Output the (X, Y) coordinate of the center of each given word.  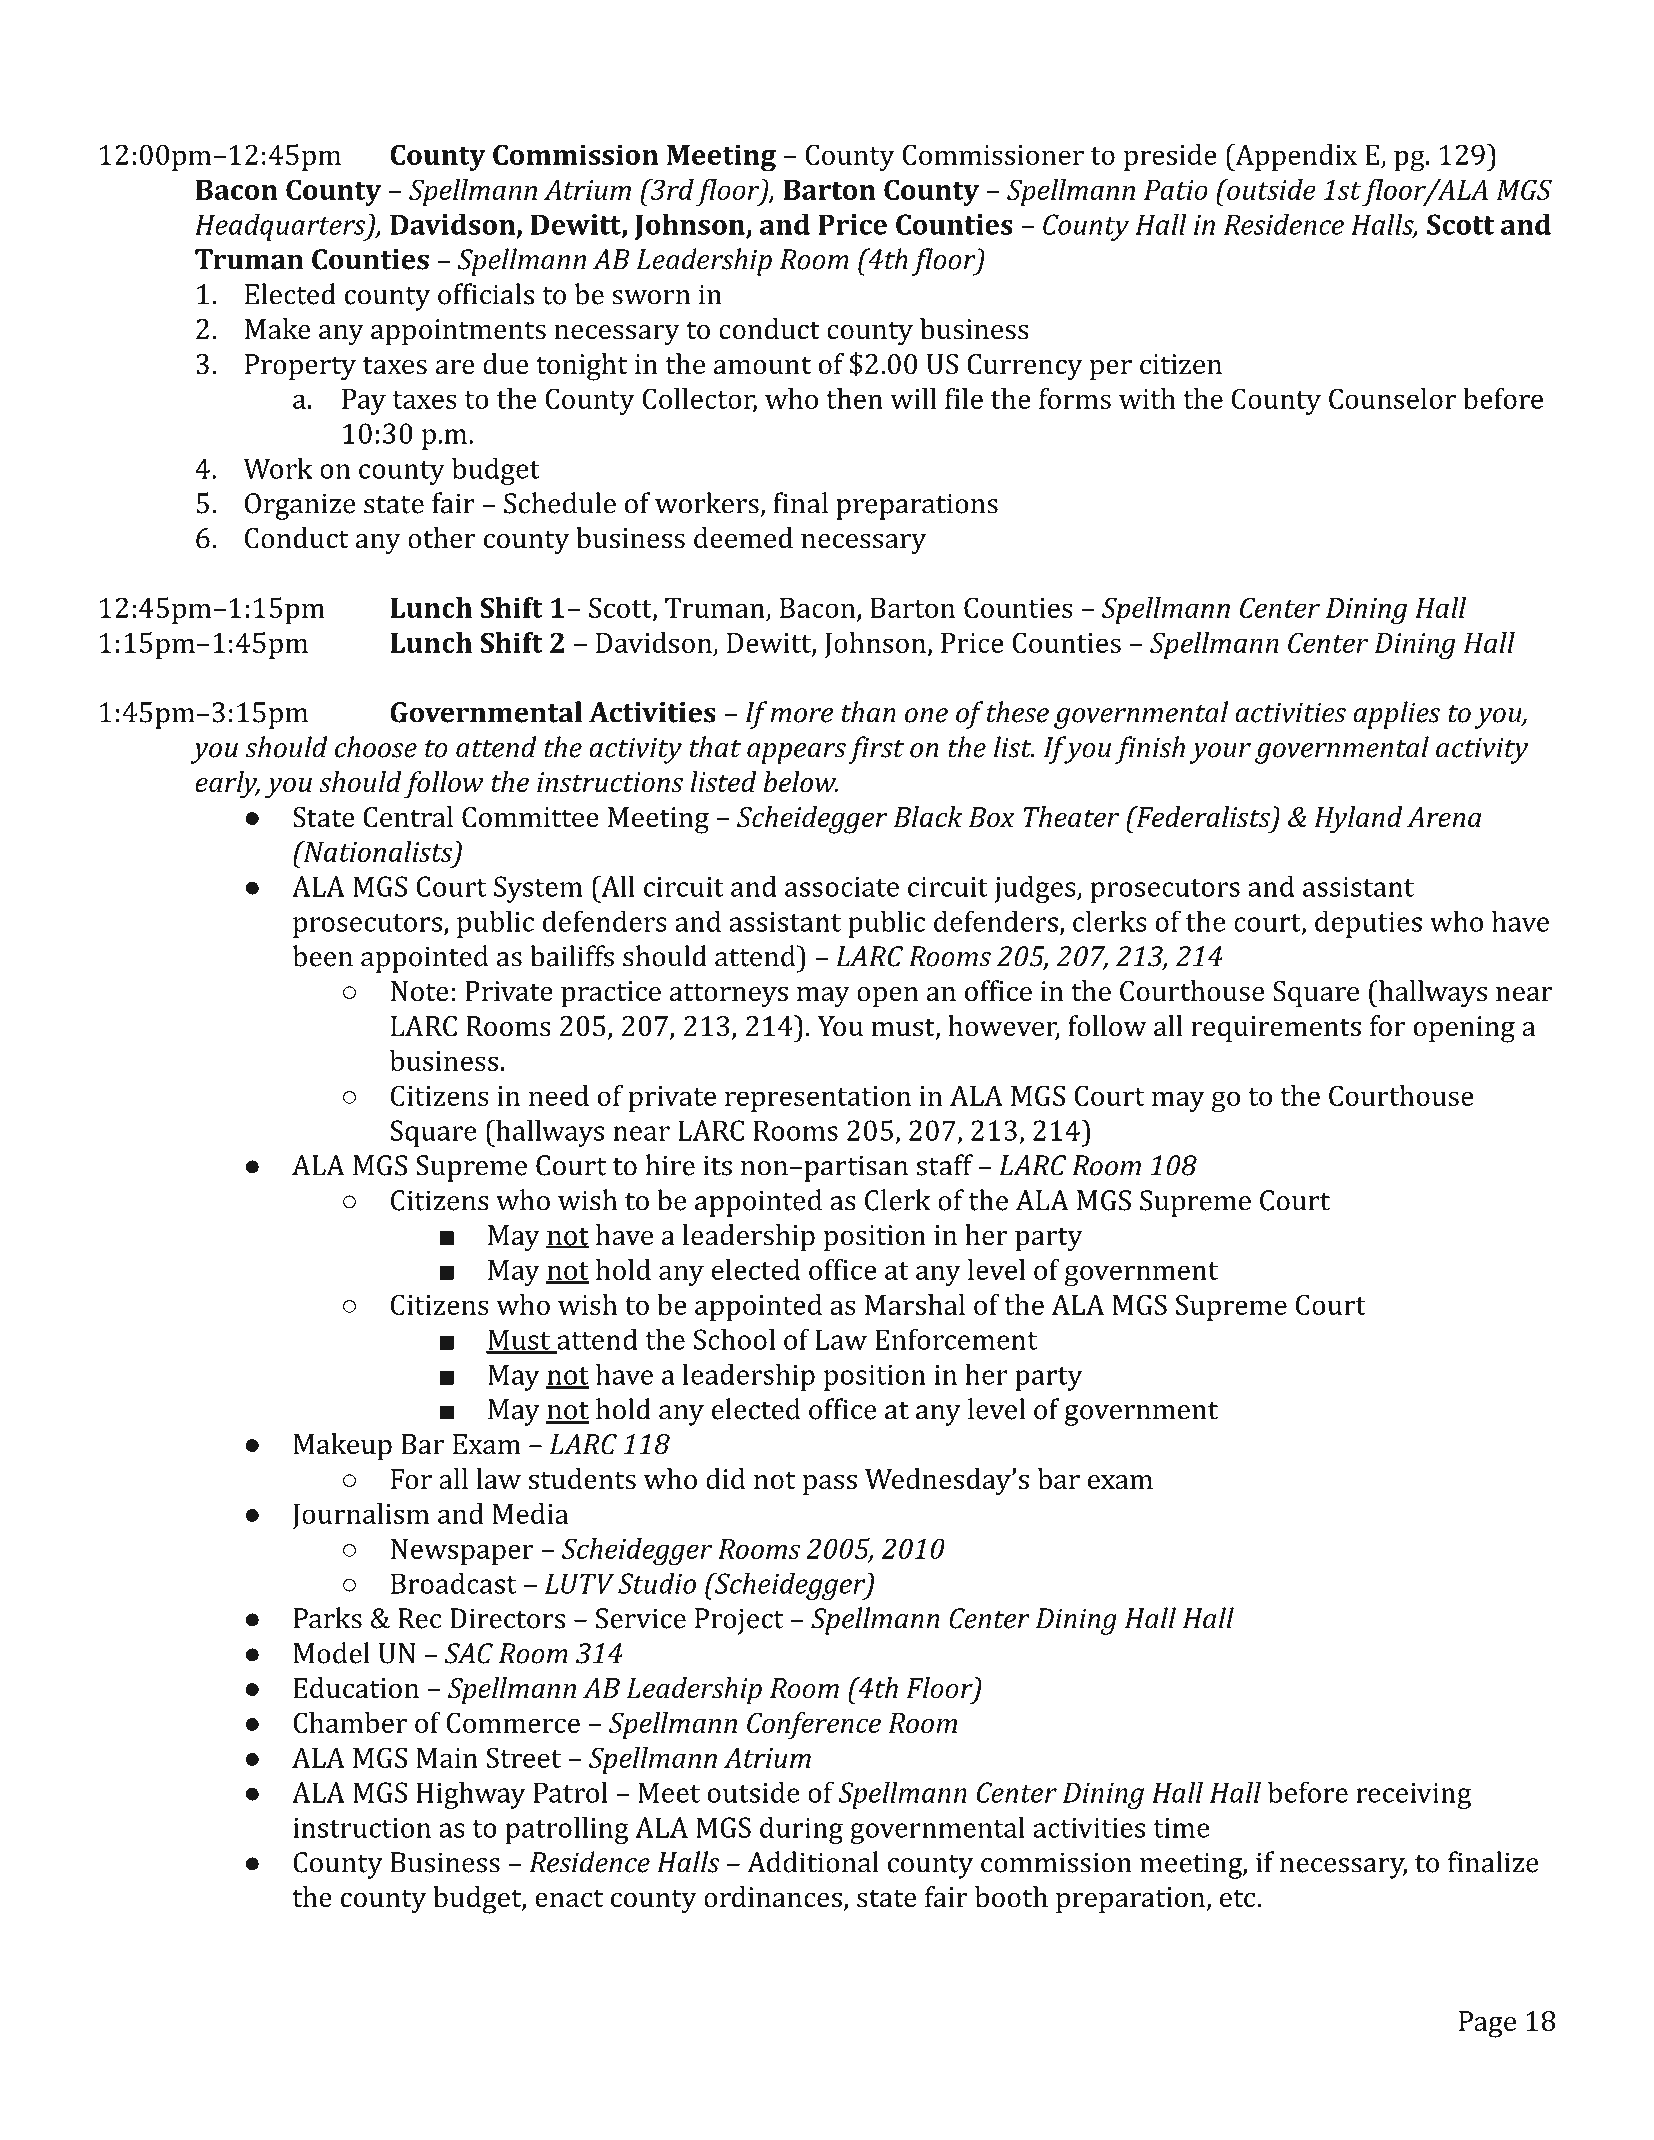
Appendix (1295, 157)
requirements (1276, 1029)
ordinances (773, 1897)
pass (830, 1485)
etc (1239, 1898)
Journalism (360, 1516)
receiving (1413, 1796)
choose (376, 747)
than (869, 712)
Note (420, 991)
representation (818, 1099)
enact (569, 1898)
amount (762, 365)
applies (1396, 715)
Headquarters (281, 227)
